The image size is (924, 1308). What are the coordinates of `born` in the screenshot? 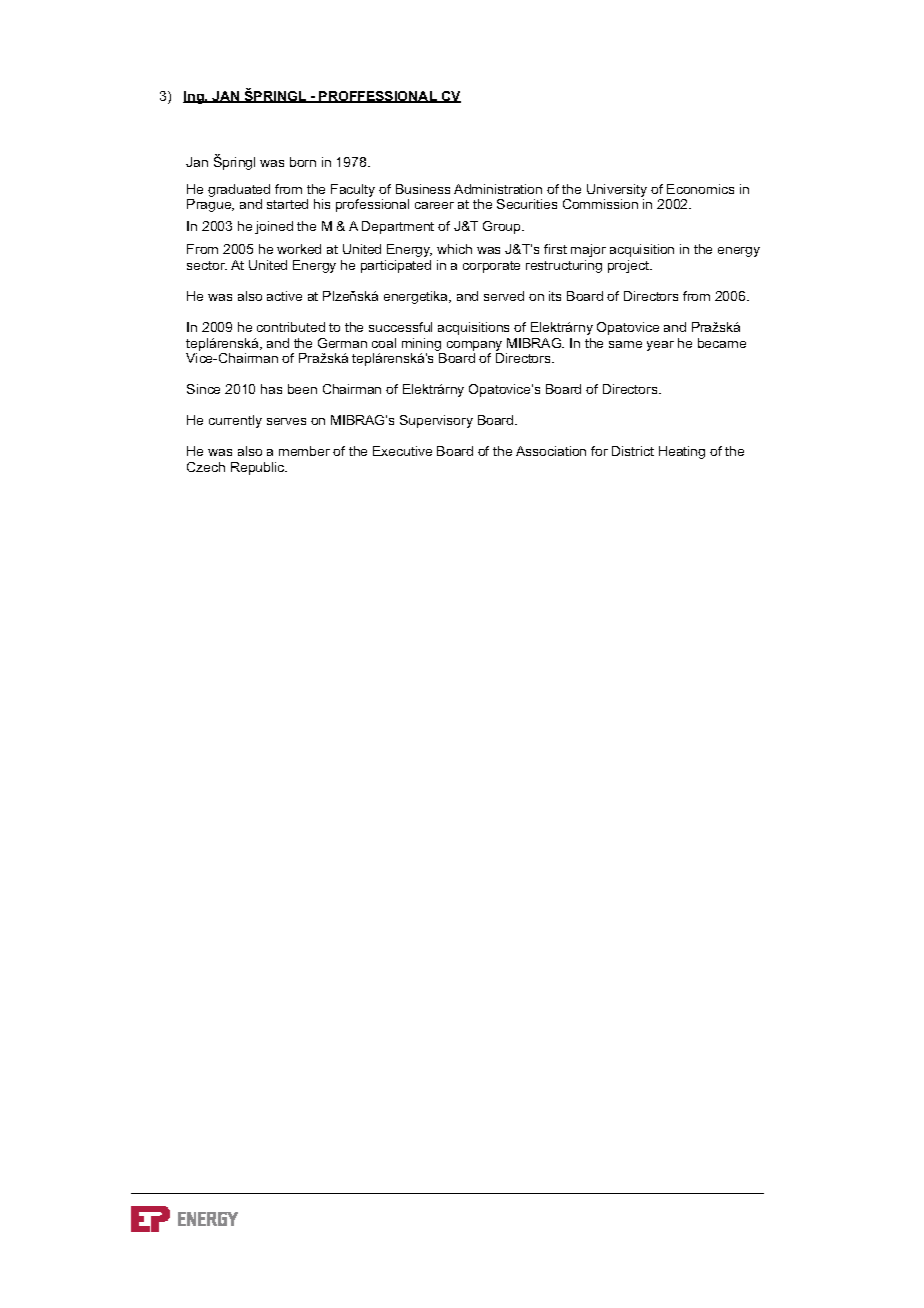 It's located at (303, 162).
